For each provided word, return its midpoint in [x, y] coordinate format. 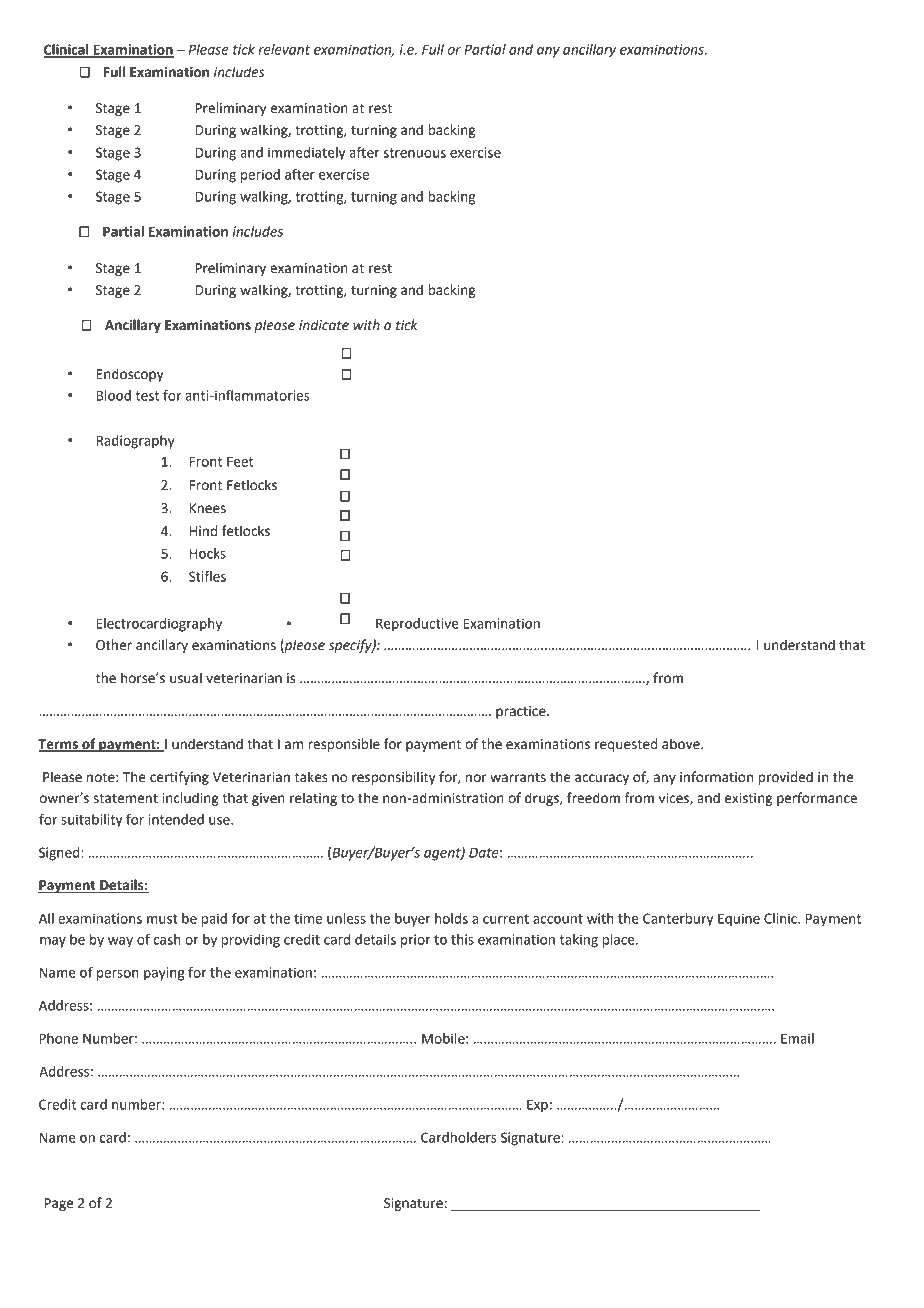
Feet [240, 462]
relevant [284, 49]
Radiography [135, 442]
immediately [306, 154]
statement [126, 799]
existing [748, 799]
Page [58, 1204]
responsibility [394, 778]
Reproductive [417, 625]
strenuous [414, 153]
